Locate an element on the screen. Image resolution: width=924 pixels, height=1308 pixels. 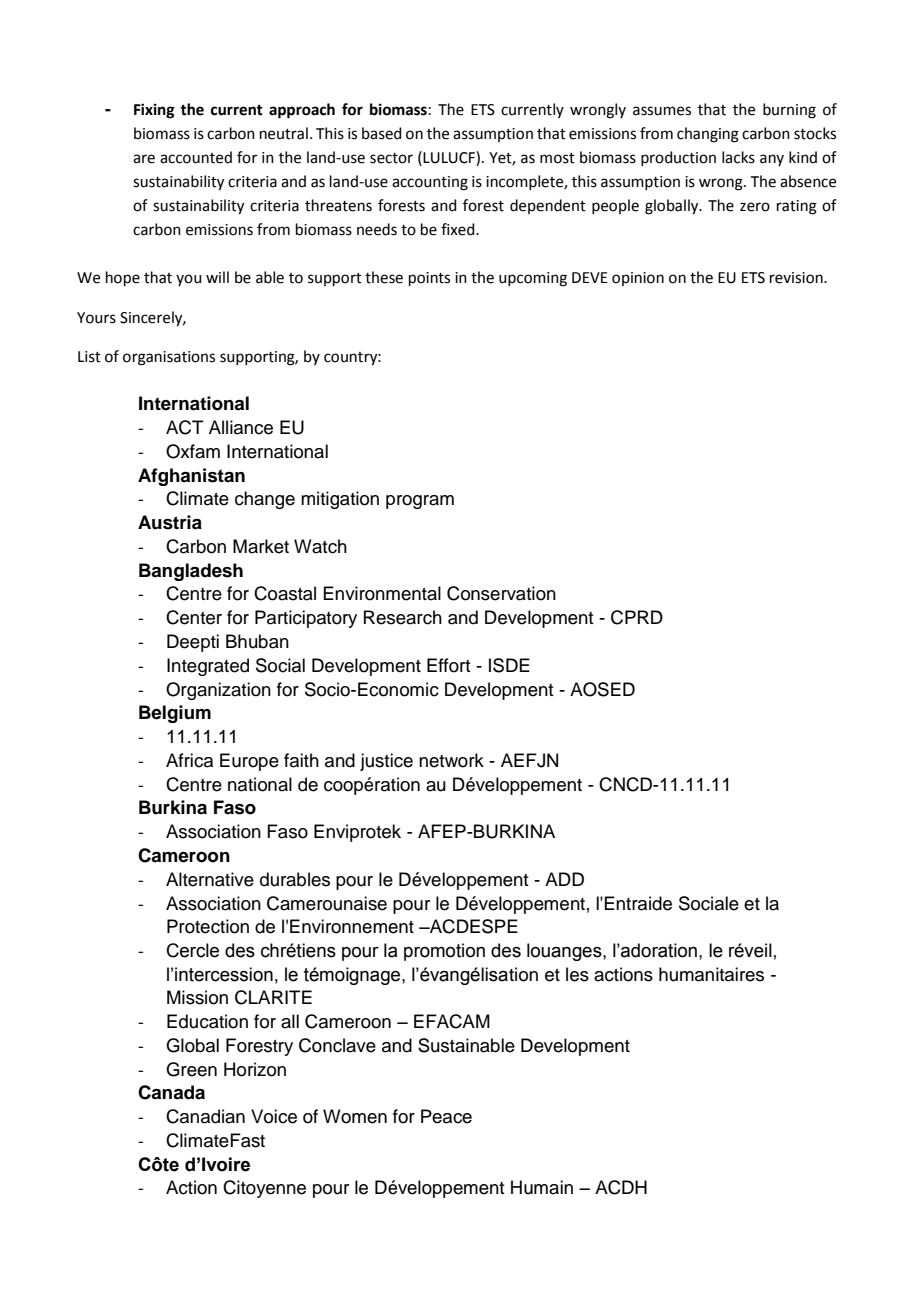
ADD is located at coordinates (564, 879).
